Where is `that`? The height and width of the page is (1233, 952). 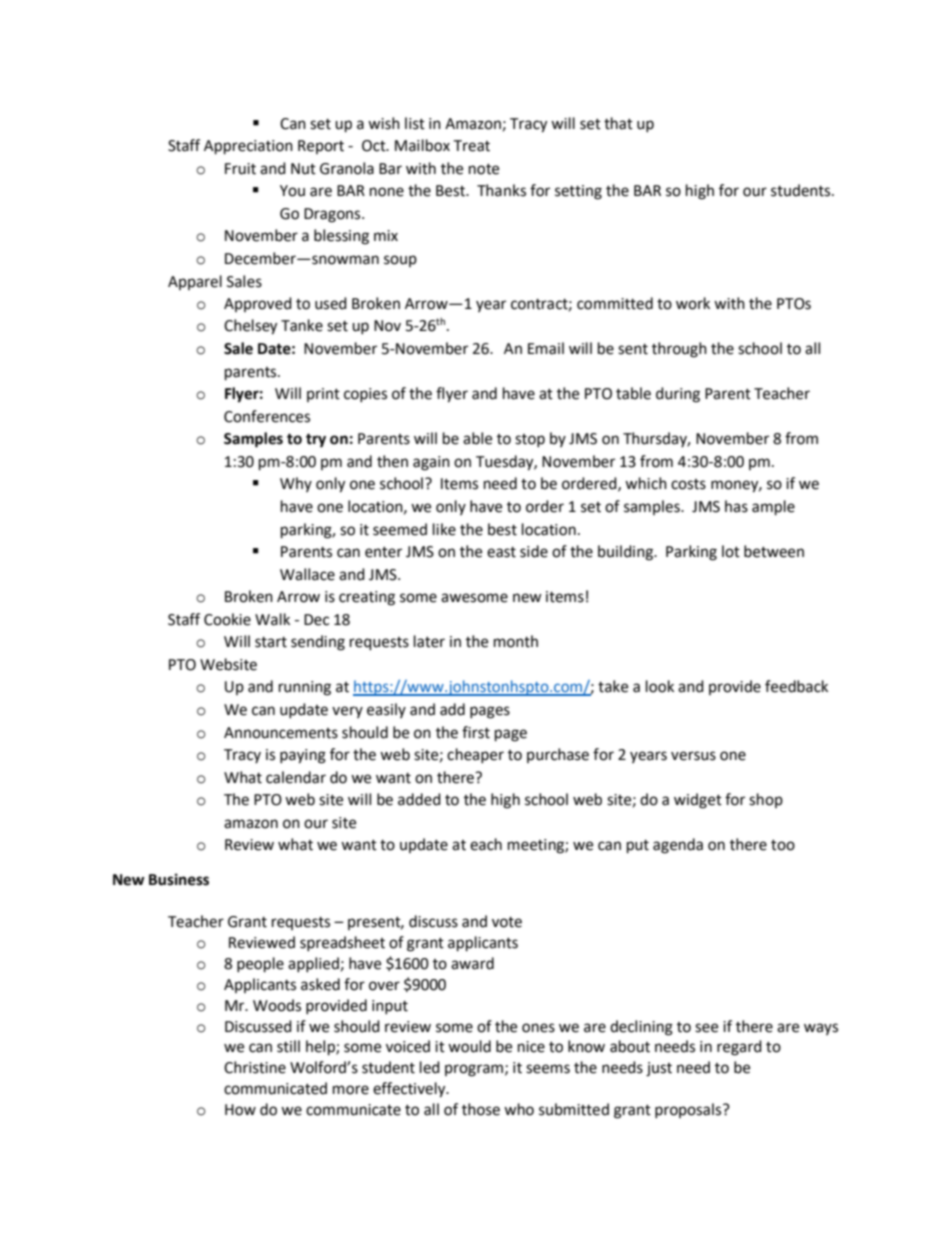
that is located at coordinates (618, 123).
